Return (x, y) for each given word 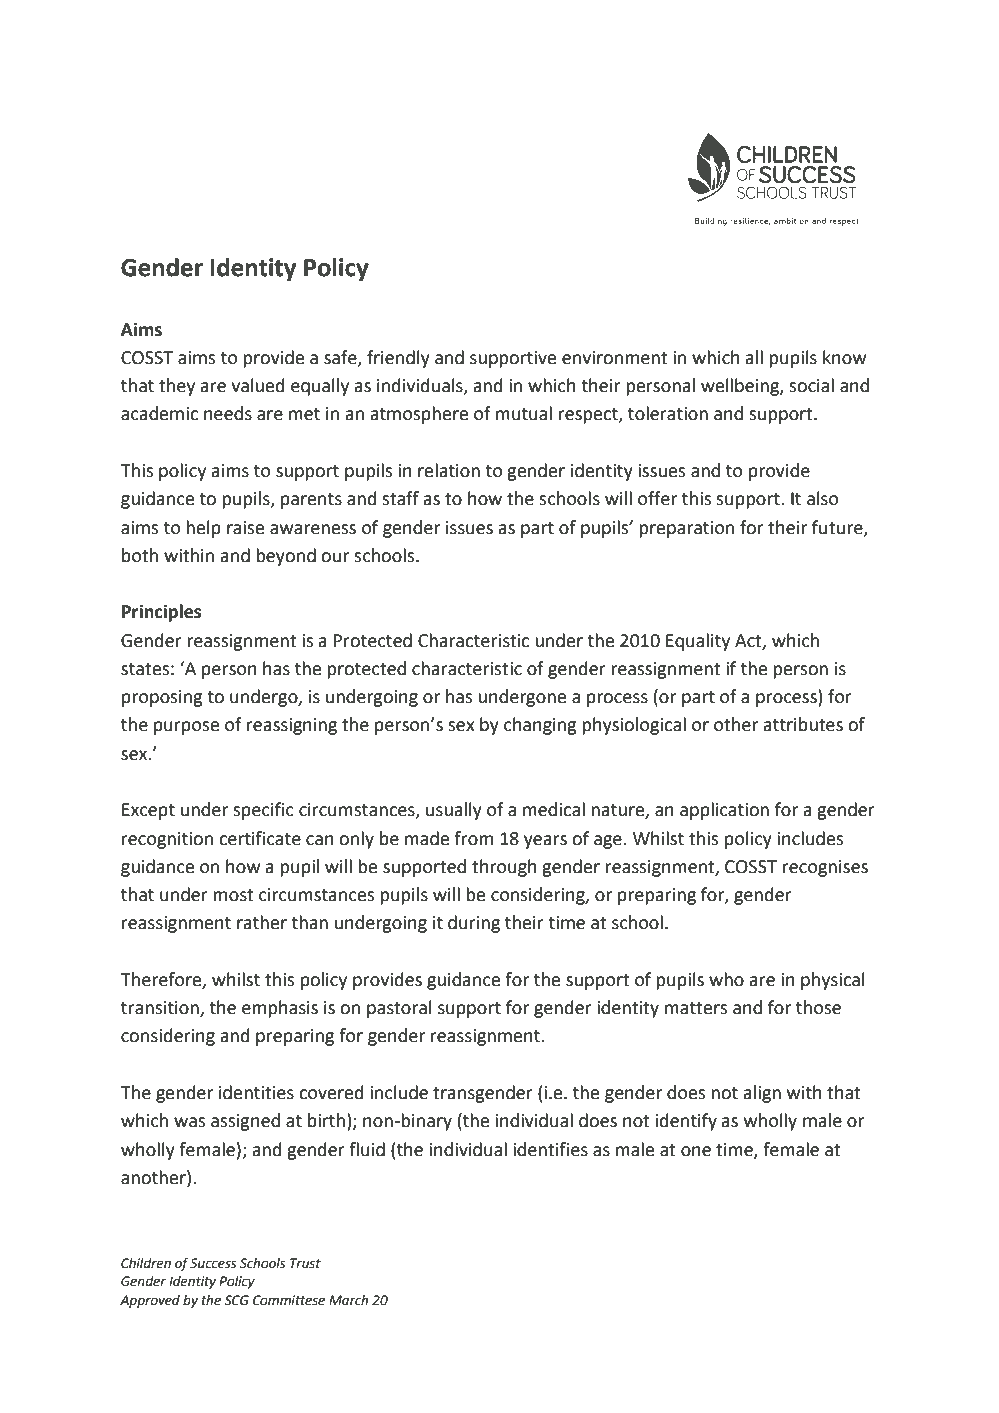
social (811, 385)
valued (258, 385)
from (473, 838)
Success (213, 1263)
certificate (260, 838)
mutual (524, 413)
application (724, 811)
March (348, 1300)
